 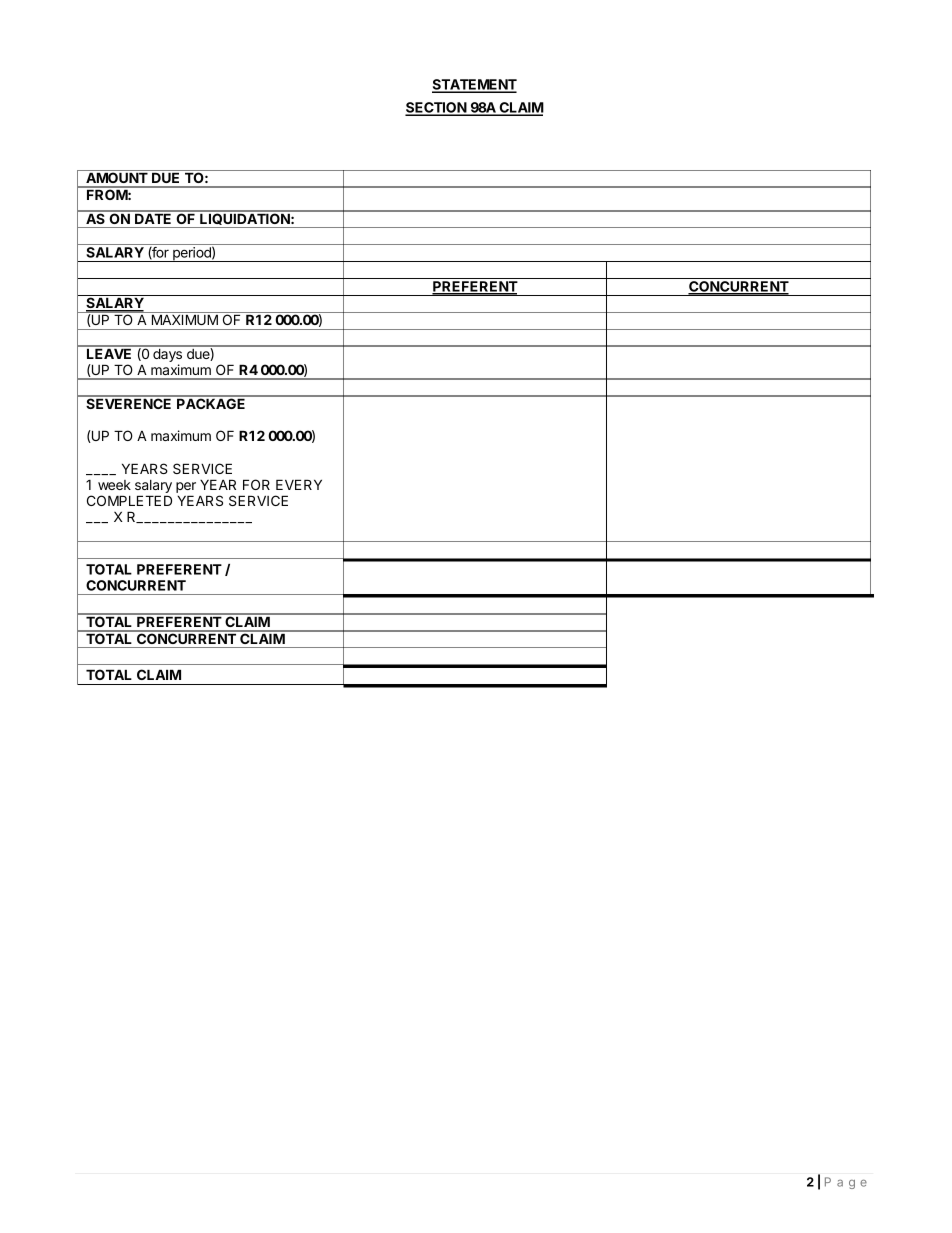 I want to click on week, so click(x=114, y=485).
